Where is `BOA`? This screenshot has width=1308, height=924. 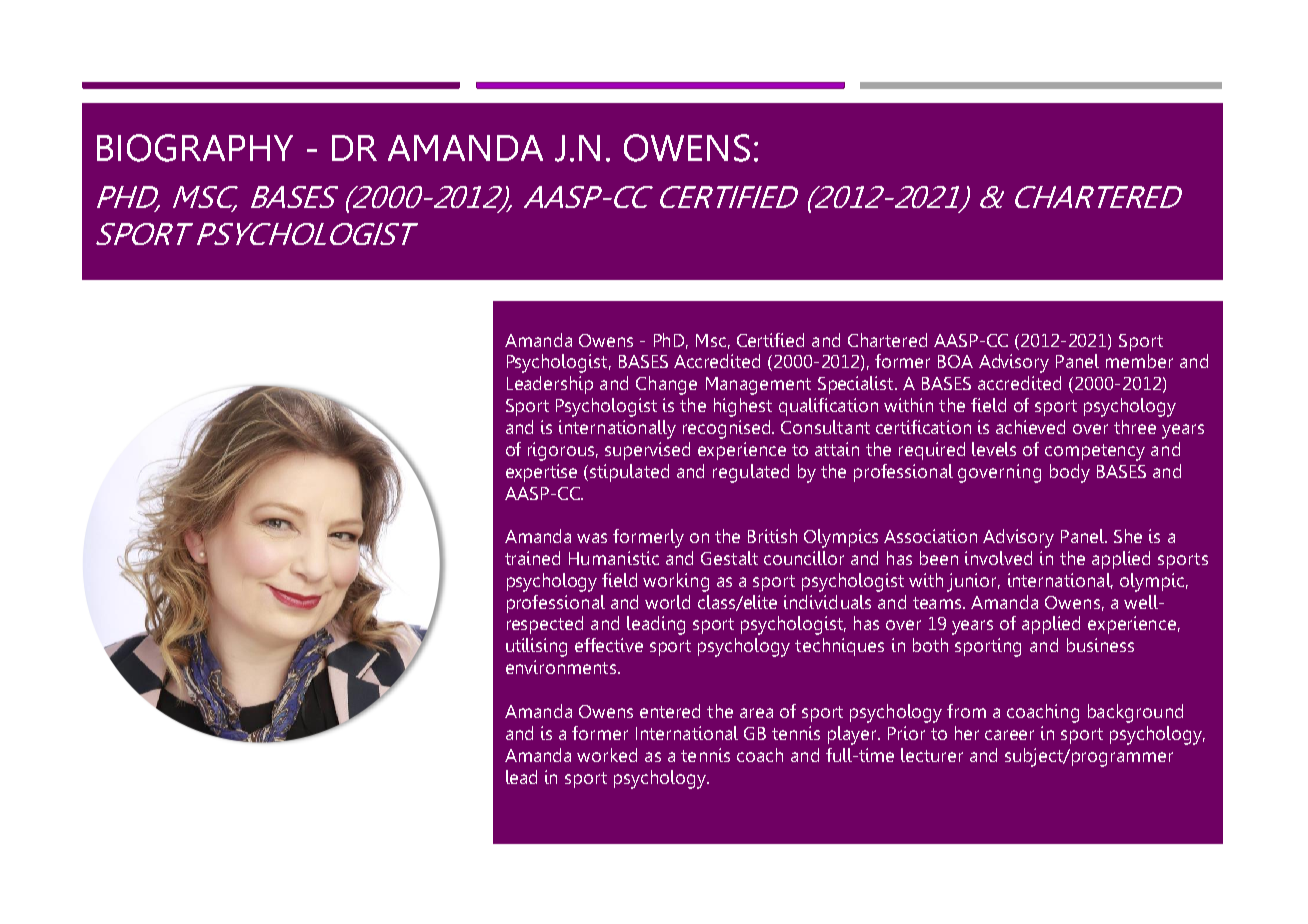 BOA is located at coordinates (955, 361).
